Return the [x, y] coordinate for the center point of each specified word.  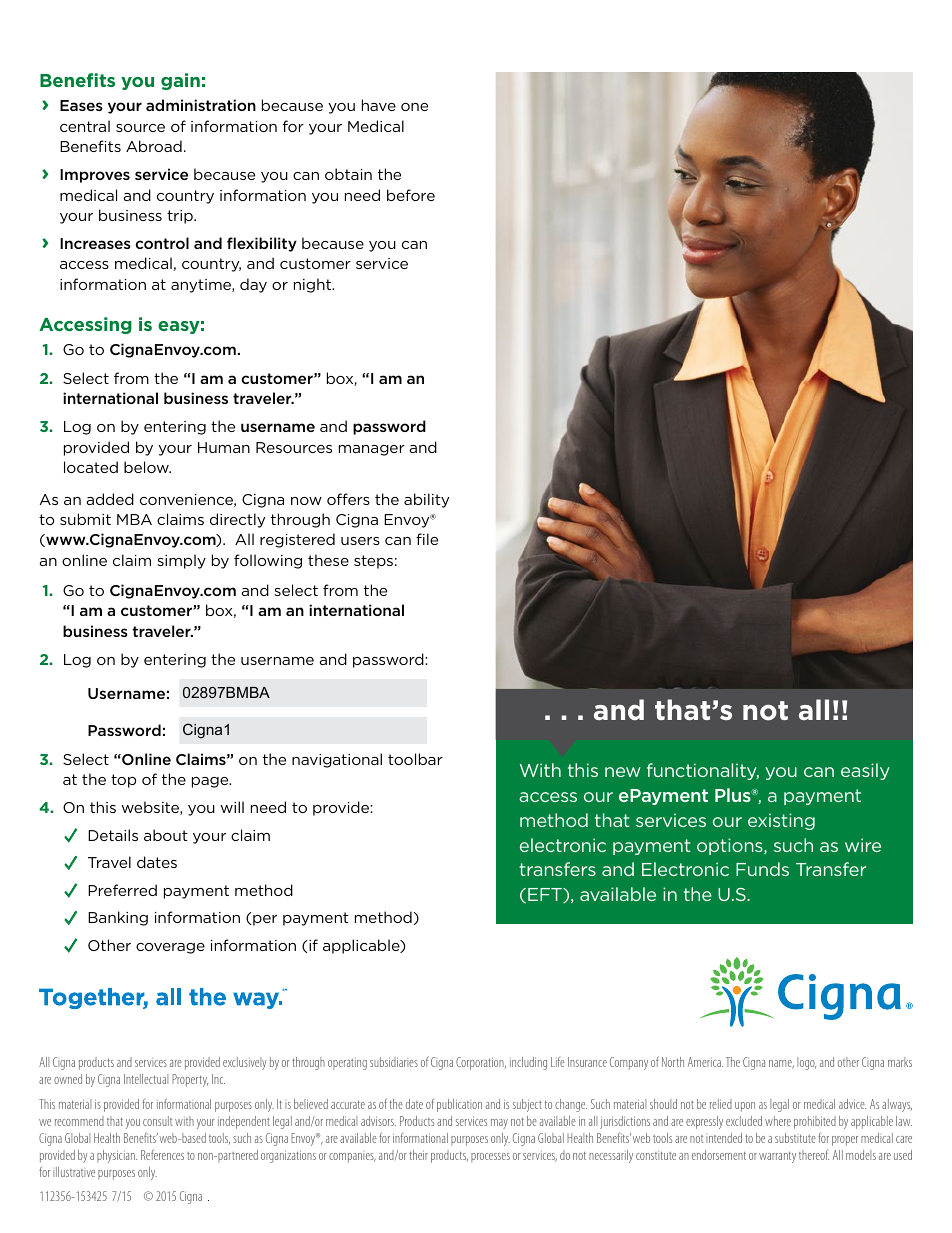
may [499, 1124]
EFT [546, 895]
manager [372, 450]
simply [181, 561]
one [414, 107]
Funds [762, 869]
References [162, 1154]
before [411, 195]
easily [865, 771]
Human [224, 447]
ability [426, 500]
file [427, 539]
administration [201, 105]
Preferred [122, 890]
